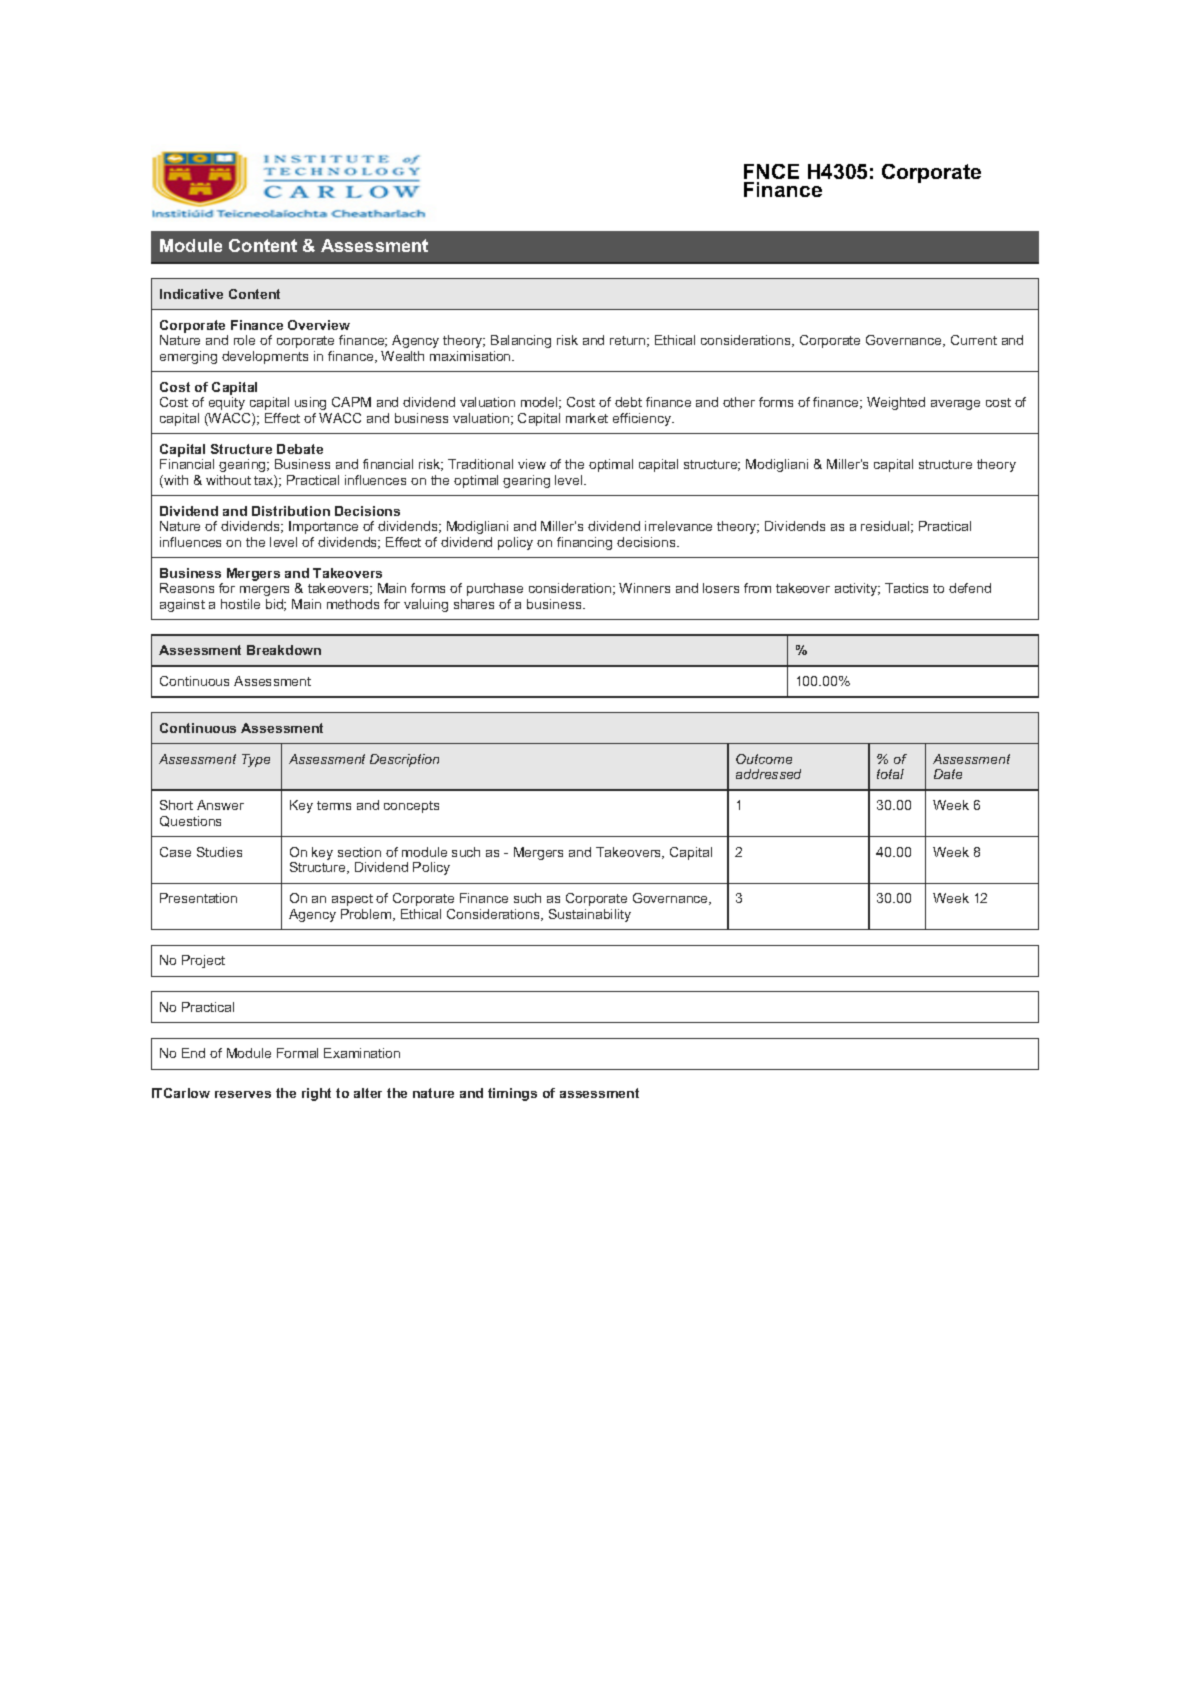  I want to click on total, so click(890, 774).
